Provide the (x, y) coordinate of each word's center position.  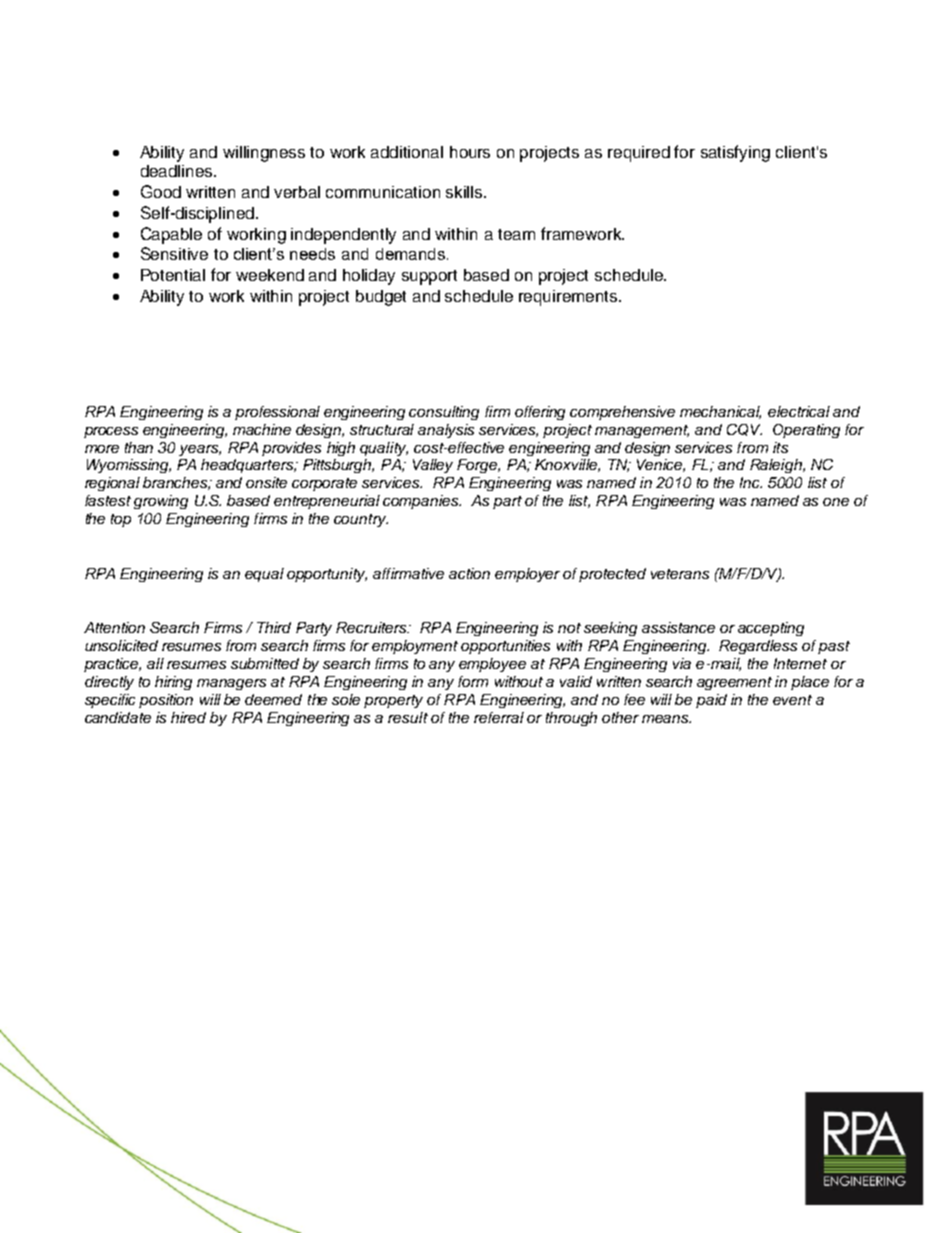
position (166, 701)
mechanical (720, 412)
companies (422, 502)
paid (711, 701)
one (836, 502)
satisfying (735, 153)
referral (499, 717)
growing (161, 502)
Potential (173, 275)
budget (381, 298)
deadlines (178, 171)
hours (470, 152)
